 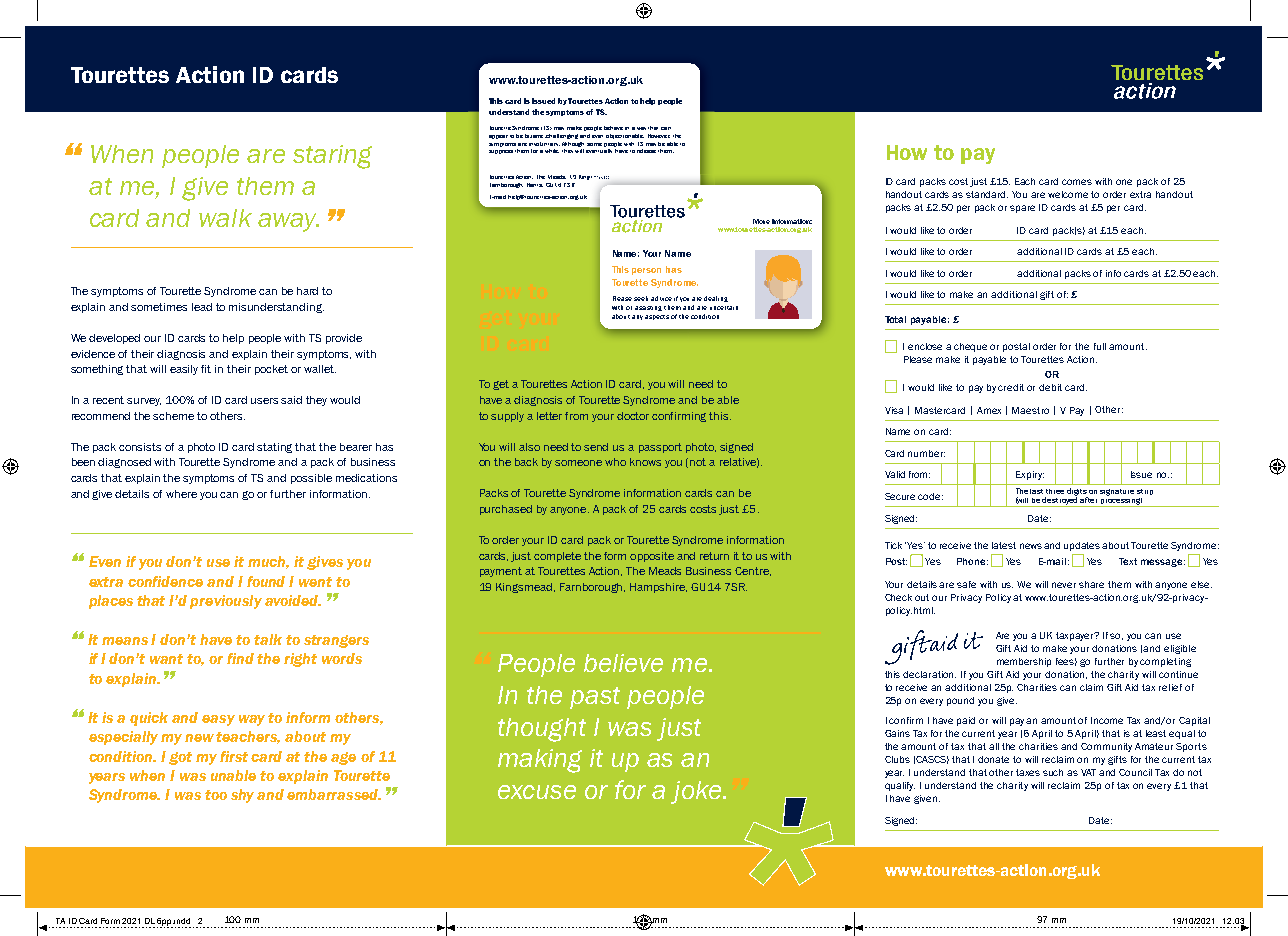 What do you see at coordinates (645, 462) in the page?
I see `knows` at bounding box center [645, 462].
